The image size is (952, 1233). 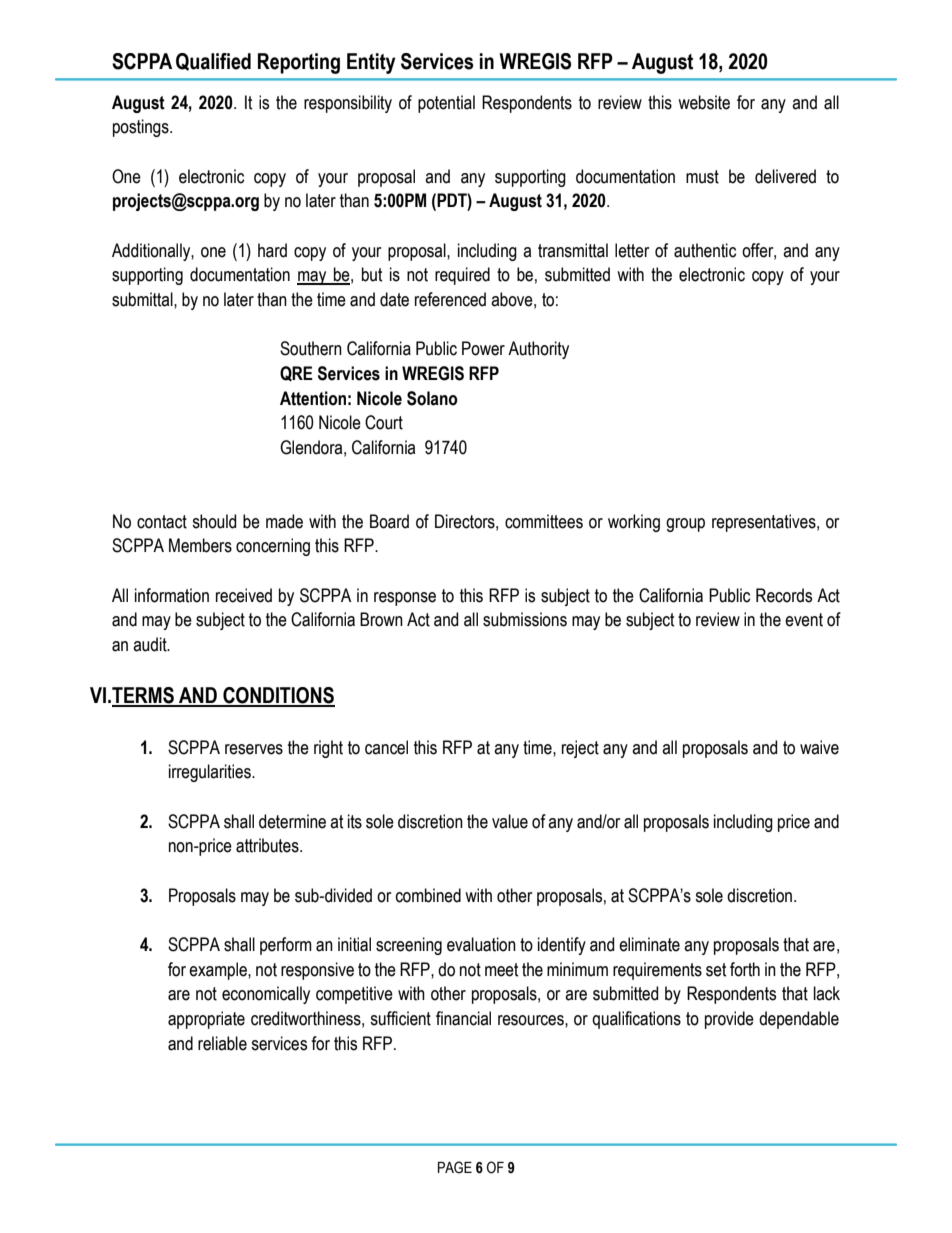 What do you see at coordinates (685, 525) in the image?
I see `group` at bounding box center [685, 525].
